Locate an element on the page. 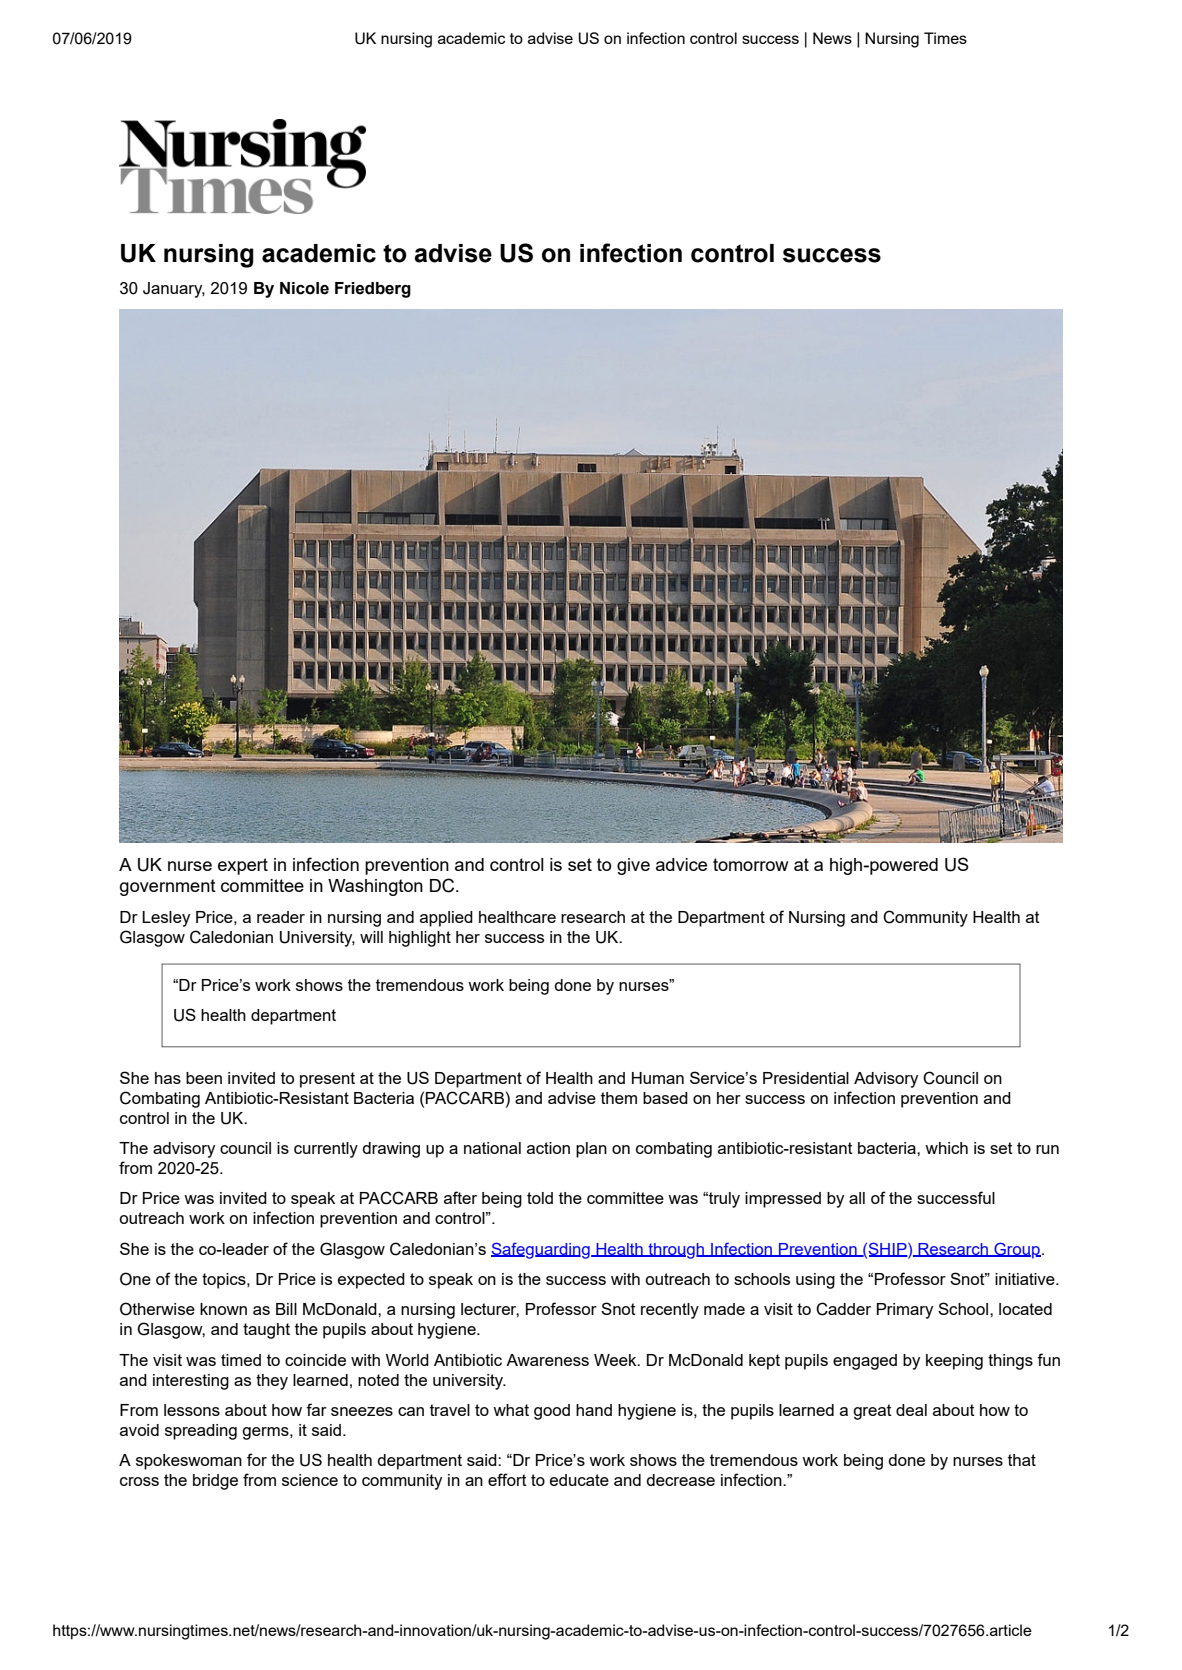 The height and width of the image is (1670, 1182). January is located at coordinates (174, 290).
